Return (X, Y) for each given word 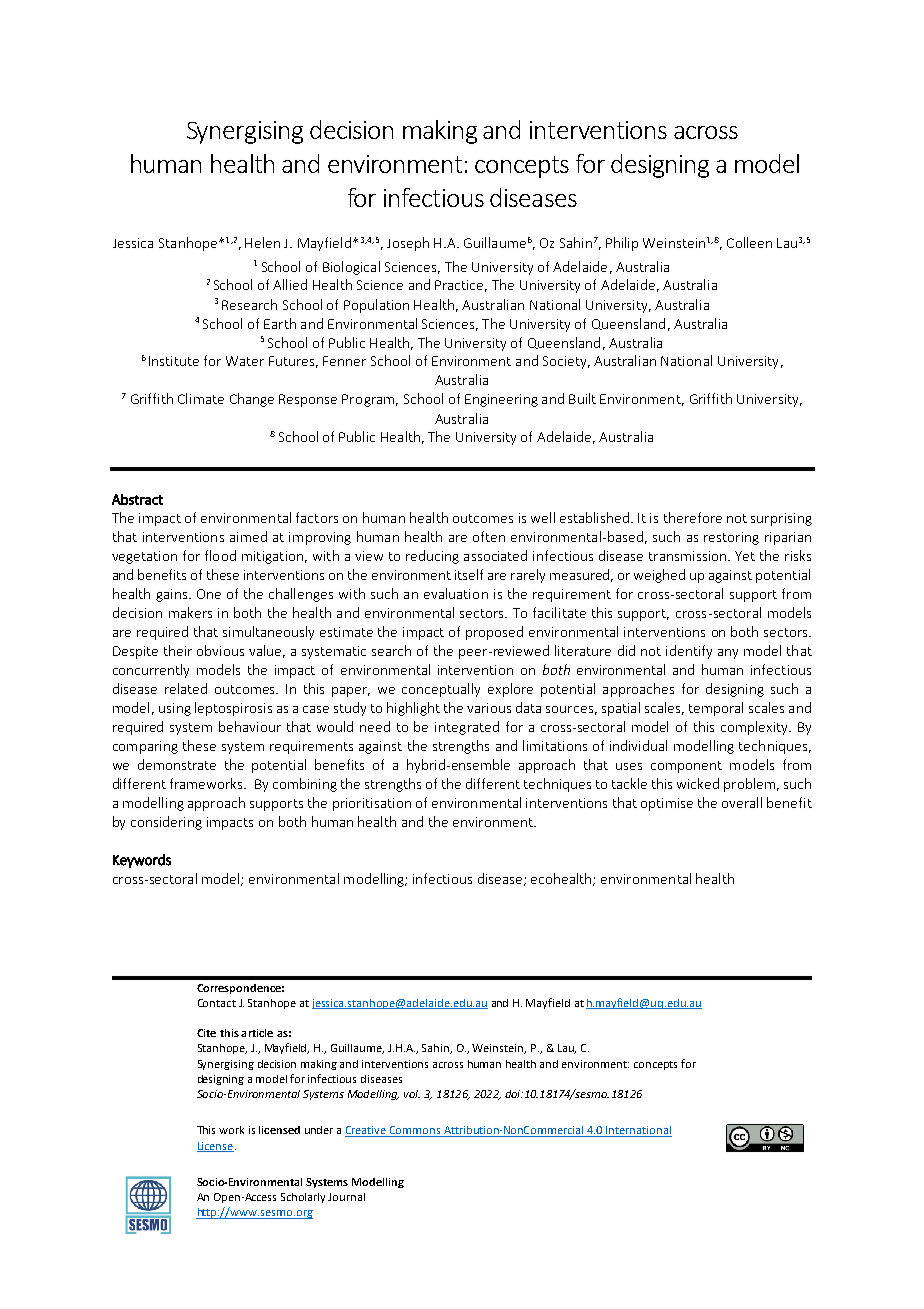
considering (166, 823)
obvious (220, 650)
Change (252, 400)
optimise (667, 804)
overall (742, 802)
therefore (693, 517)
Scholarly (303, 1198)
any (728, 654)
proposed (494, 633)
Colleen (749, 242)
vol (412, 1094)
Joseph (408, 244)
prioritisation (372, 804)
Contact (217, 1003)
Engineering (501, 400)
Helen (262, 242)
